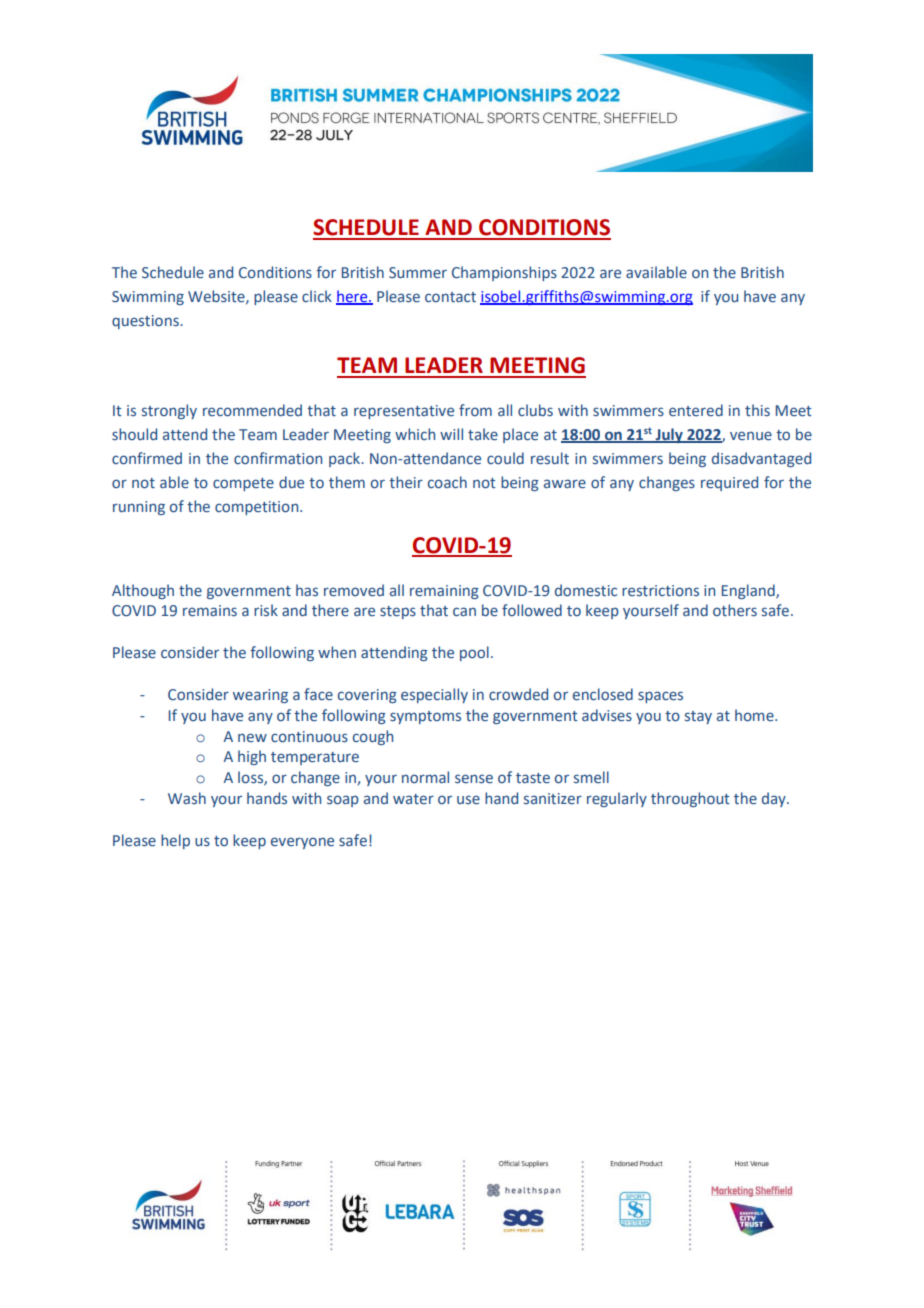 The width and height of the image is (924, 1308). I want to click on Although, so click(143, 591).
